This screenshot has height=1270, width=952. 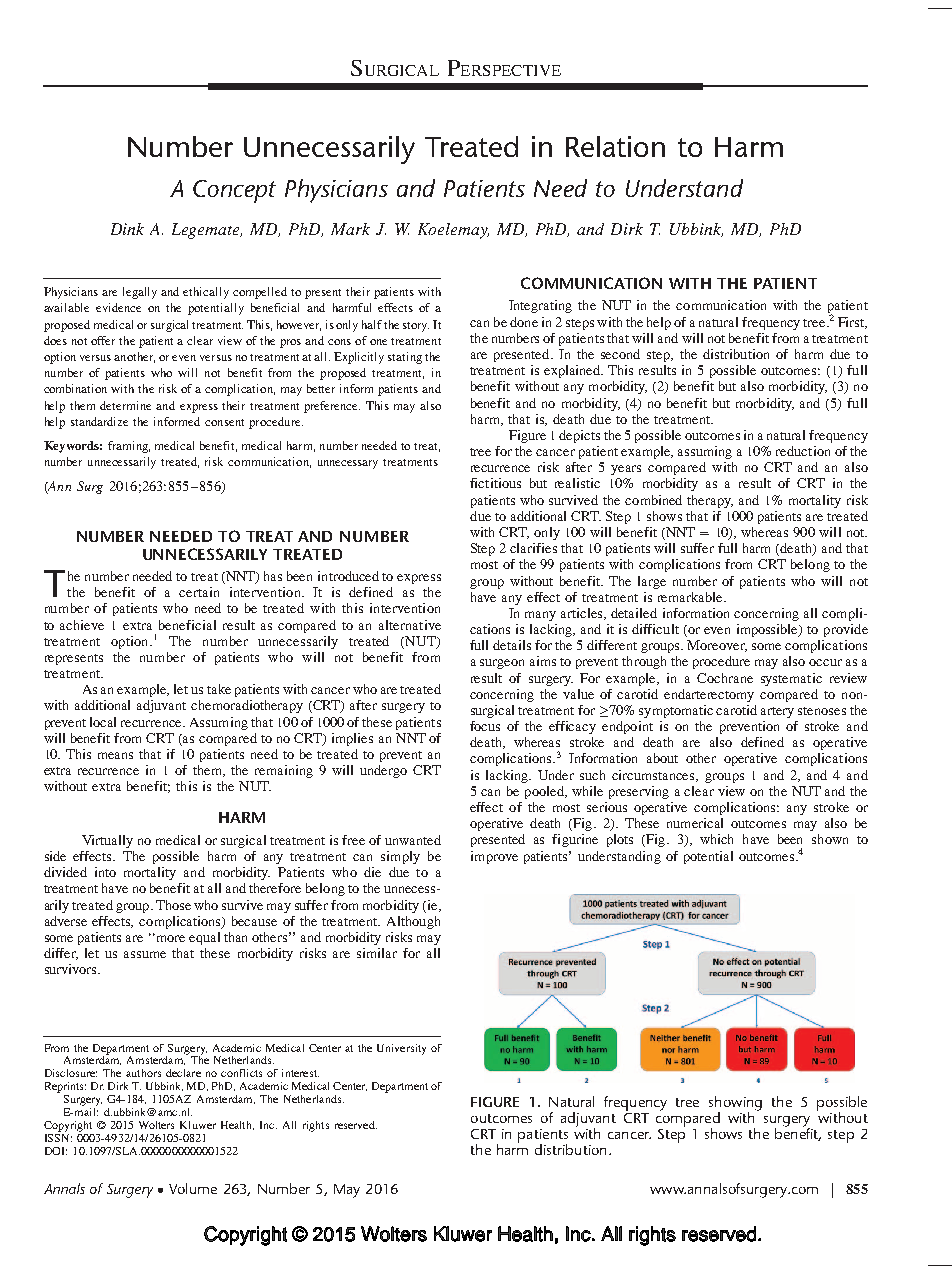 I want to click on Integrating, so click(x=540, y=306).
